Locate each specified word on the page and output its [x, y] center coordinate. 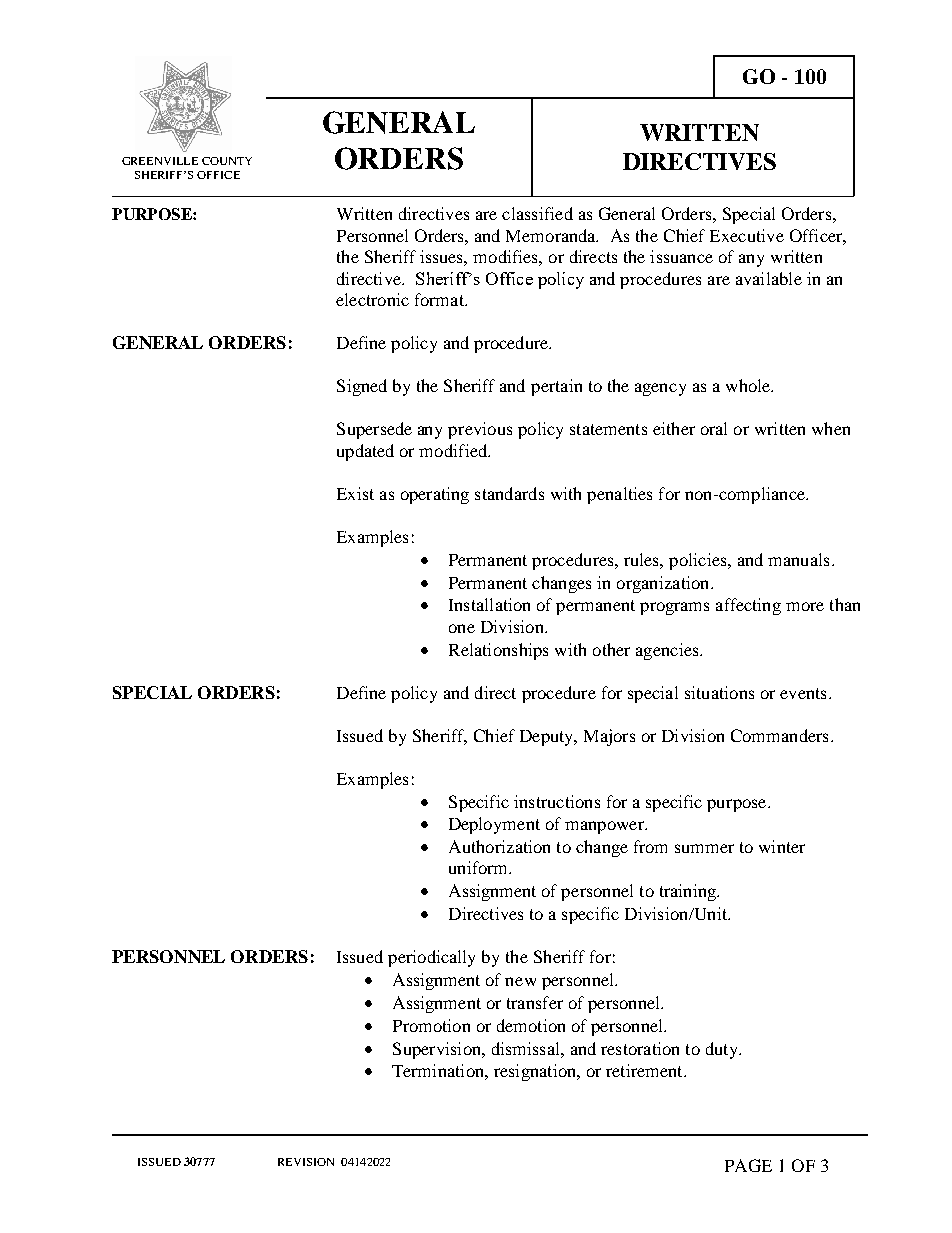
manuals [798, 559]
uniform [480, 867]
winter [782, 846]
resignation [536, 1072]
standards [509, 493]
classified [537, 213]
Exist [355, 493]
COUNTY [227, 161]
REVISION [306, 1162]
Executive [747, 235]
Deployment [494, 825]
